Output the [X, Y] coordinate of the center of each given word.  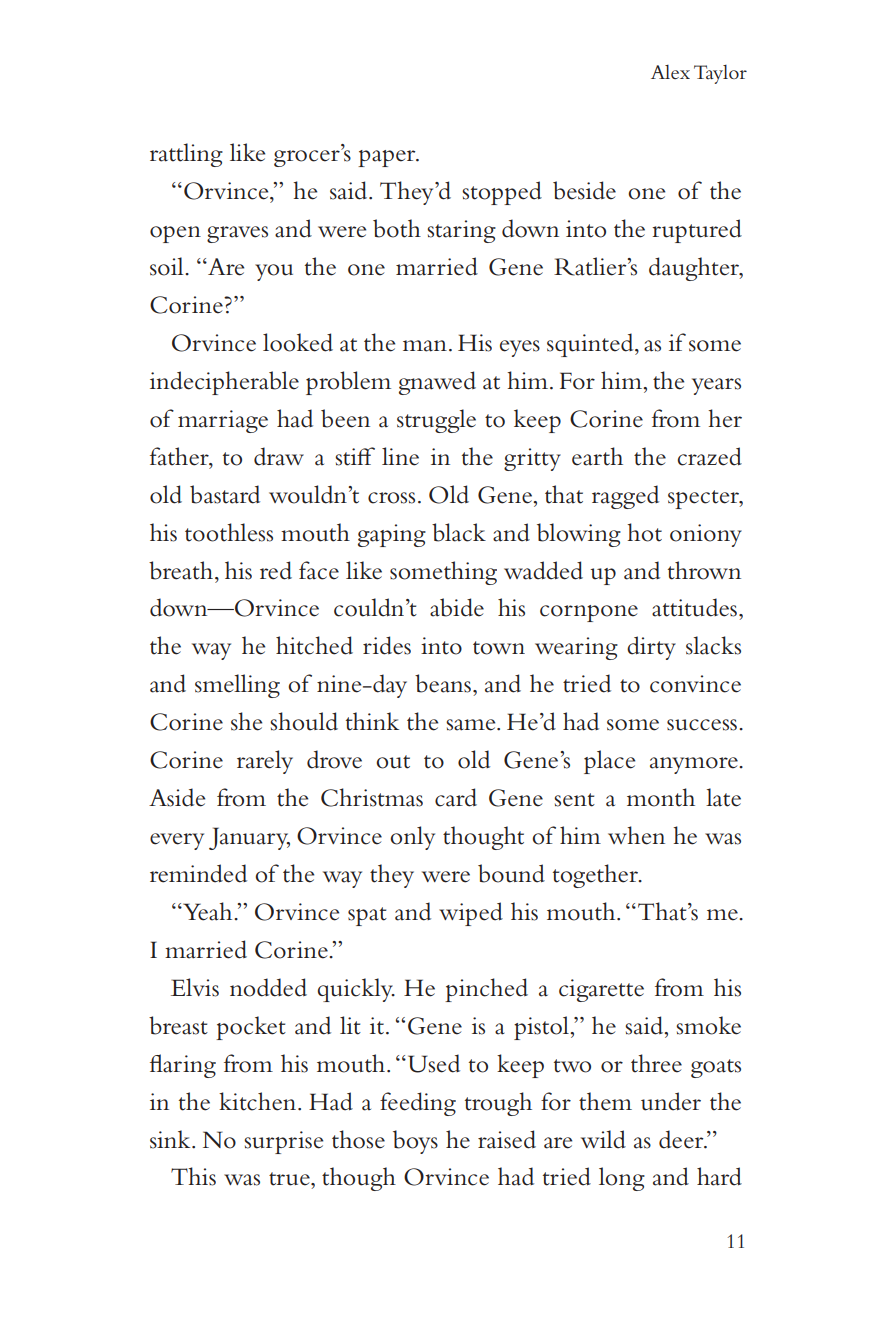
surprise [283, 1142]
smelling [237, 686]
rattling [186, 155]
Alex [670, 72]
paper [388, 158]
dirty [651, 648]
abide [457, 607]
